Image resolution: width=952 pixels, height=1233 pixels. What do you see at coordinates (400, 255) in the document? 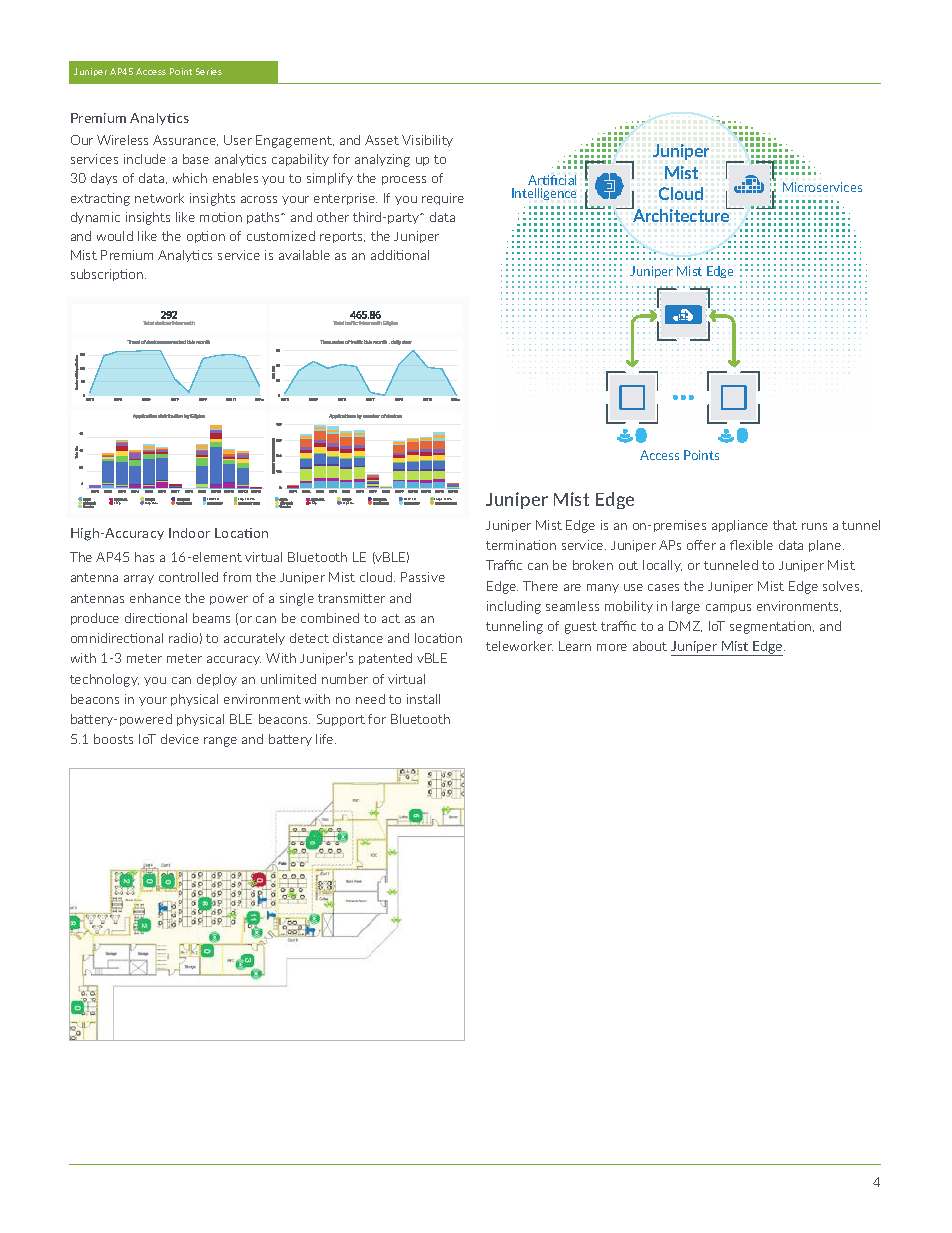
I see `additional` at bounding box center [400, 255].
